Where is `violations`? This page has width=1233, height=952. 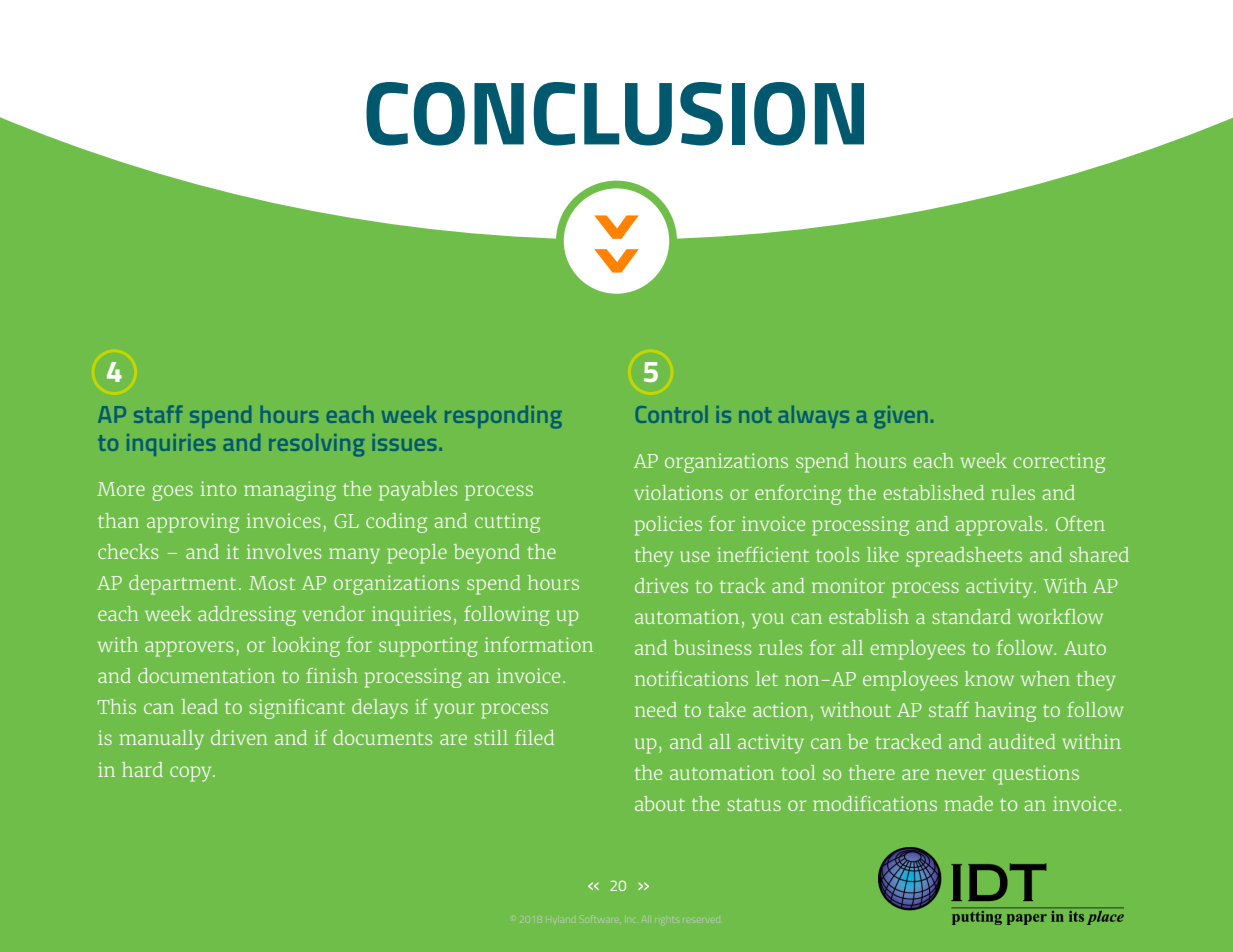 violations is located at coordinates (678, 492).
